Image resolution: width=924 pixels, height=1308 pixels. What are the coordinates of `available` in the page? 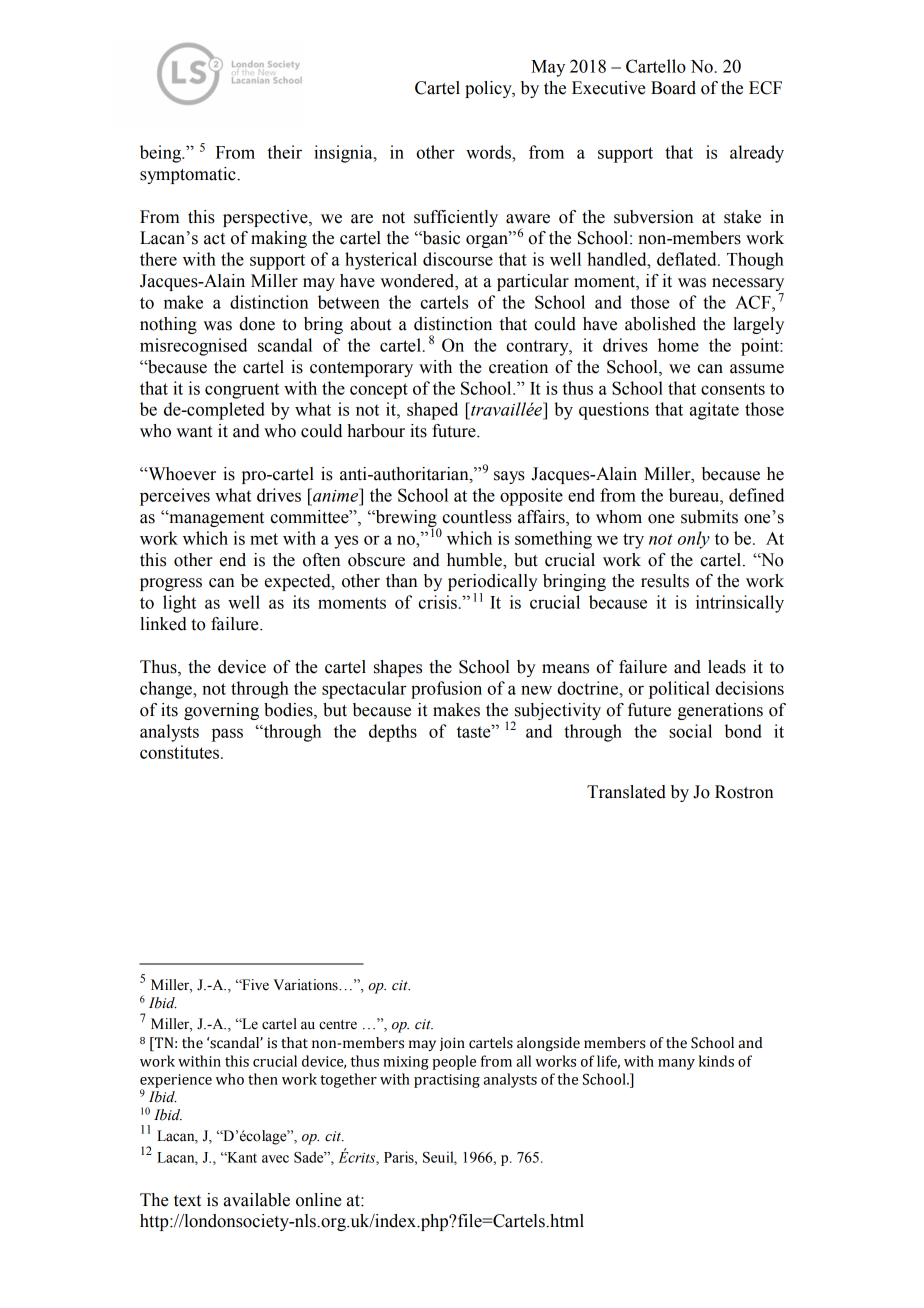 It's located at (257, 1200).
